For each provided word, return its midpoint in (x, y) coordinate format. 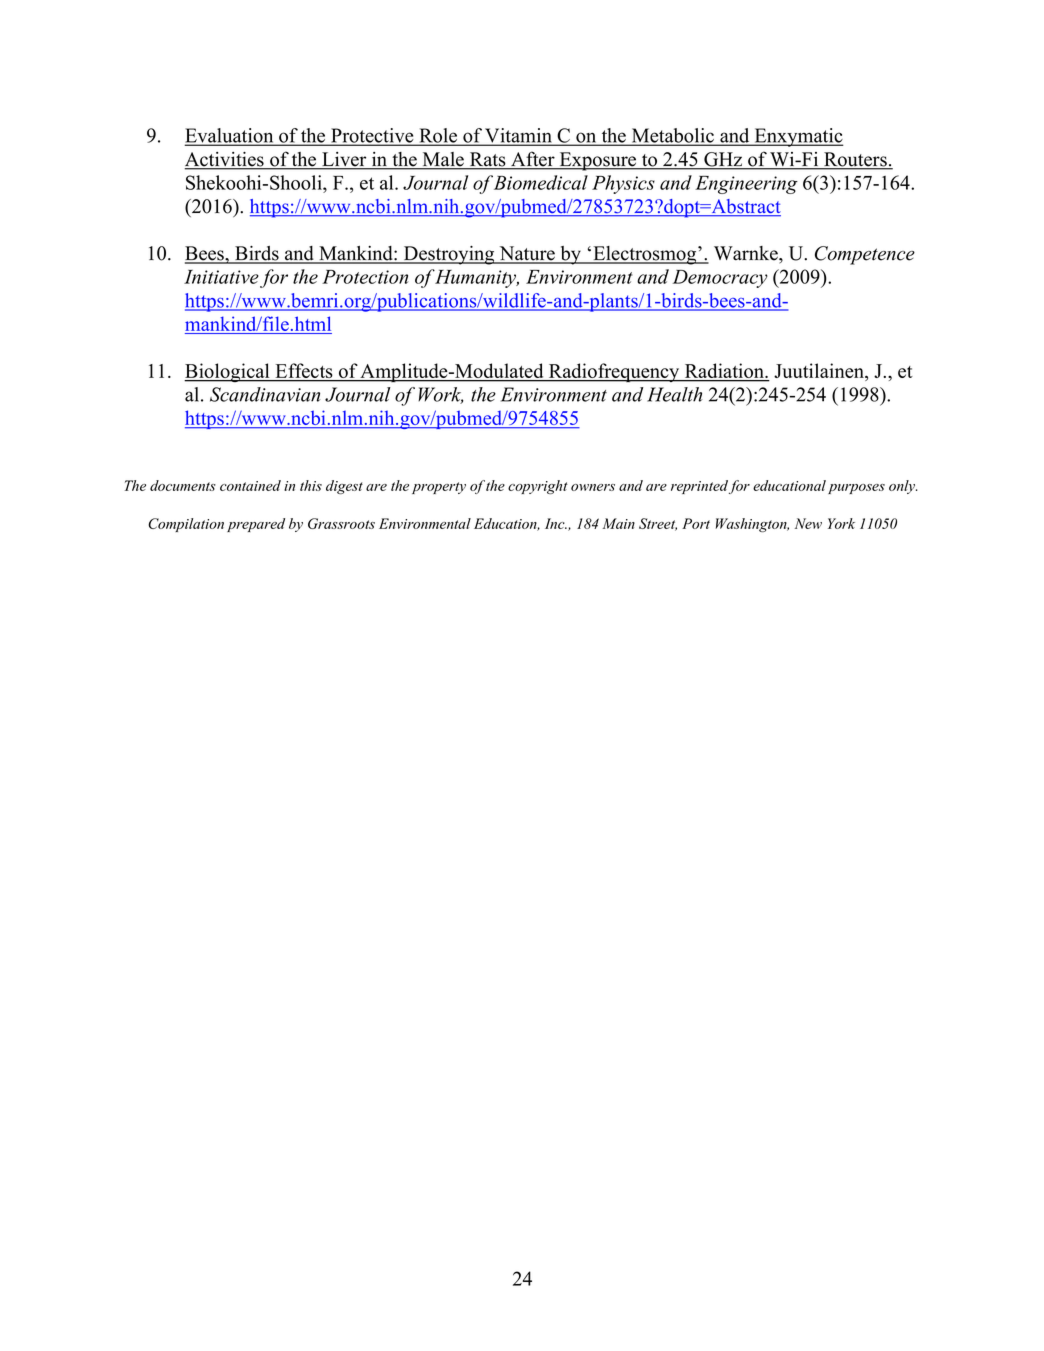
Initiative (221, 277)
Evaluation (230, 136)
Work (441, 395)
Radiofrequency (614, 372)
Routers (855, 160)
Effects (304, 372)
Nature (527, 254)
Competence (865, 255)
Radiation (724, 372)
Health (675, 394)
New (808, 523)
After (533, 160)
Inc (556, 523)
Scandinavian (265, 394)
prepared (256, 525)
